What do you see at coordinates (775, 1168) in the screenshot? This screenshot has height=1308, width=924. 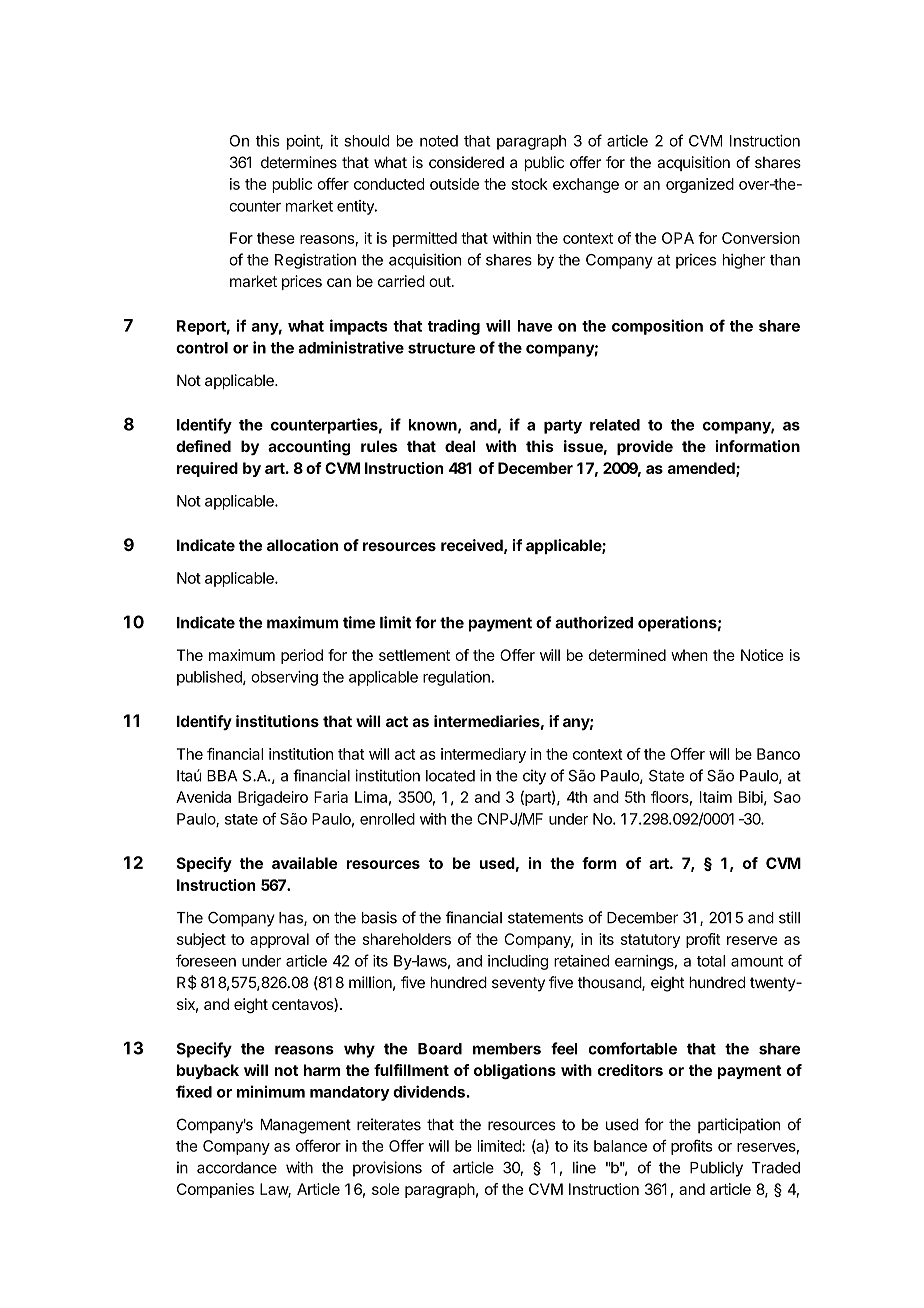 I see `Traded` at bounding box center [775, 1168].
